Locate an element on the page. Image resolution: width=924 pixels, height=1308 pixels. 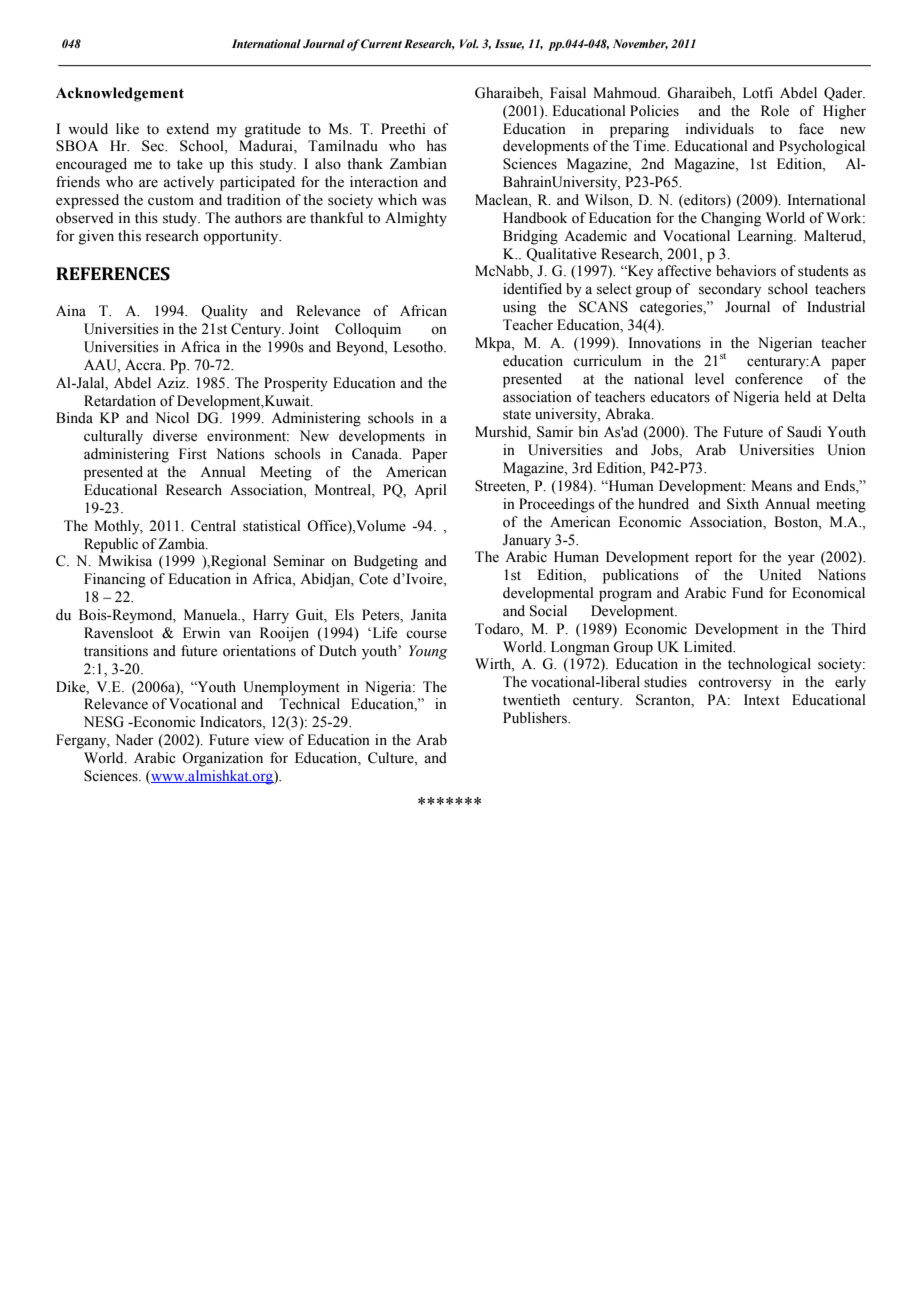
Nicol is located at coordinates (172, 418).
